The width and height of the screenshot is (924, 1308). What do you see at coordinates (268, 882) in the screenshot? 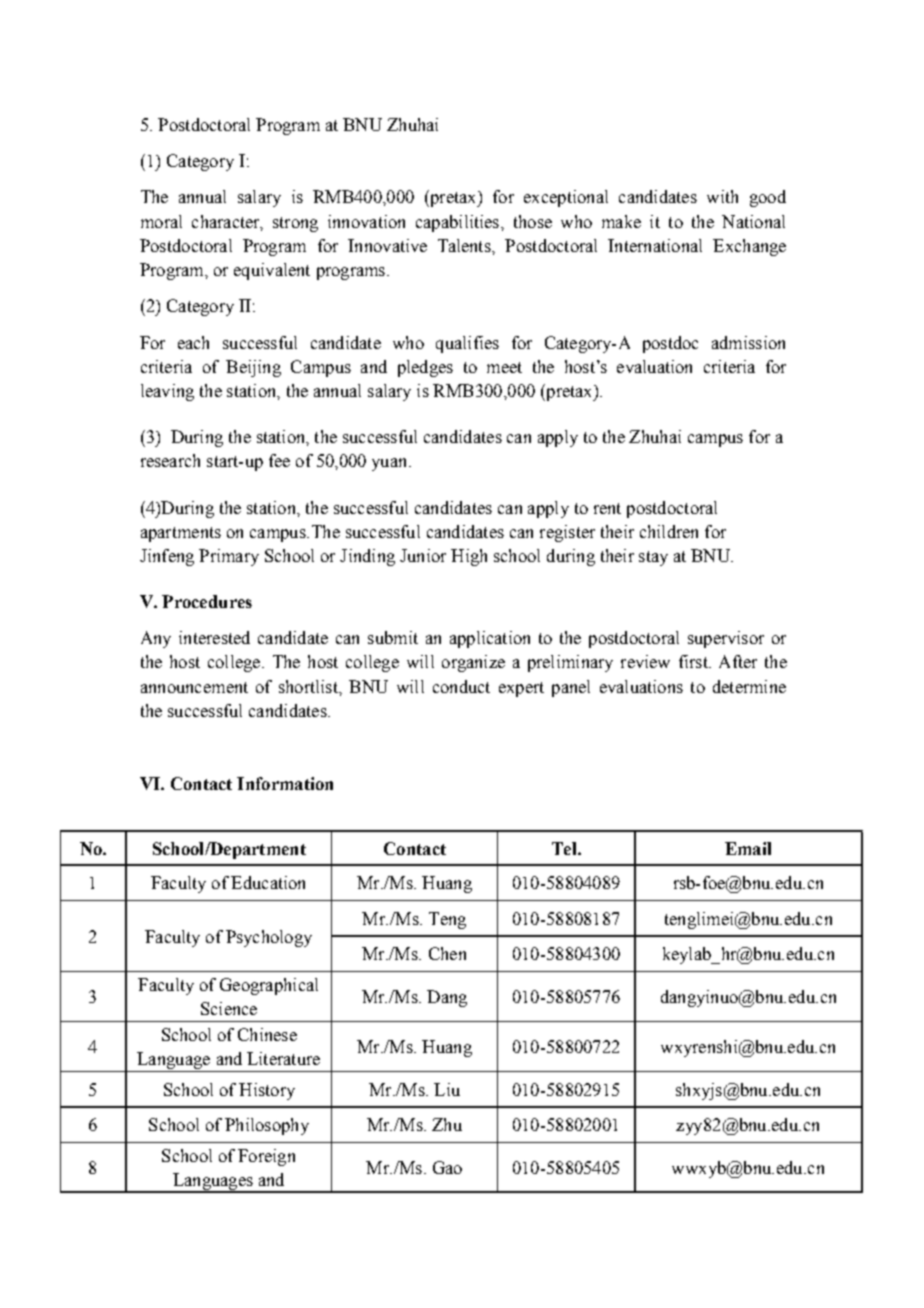
I see `Education` at bounding box center [268, 882].
